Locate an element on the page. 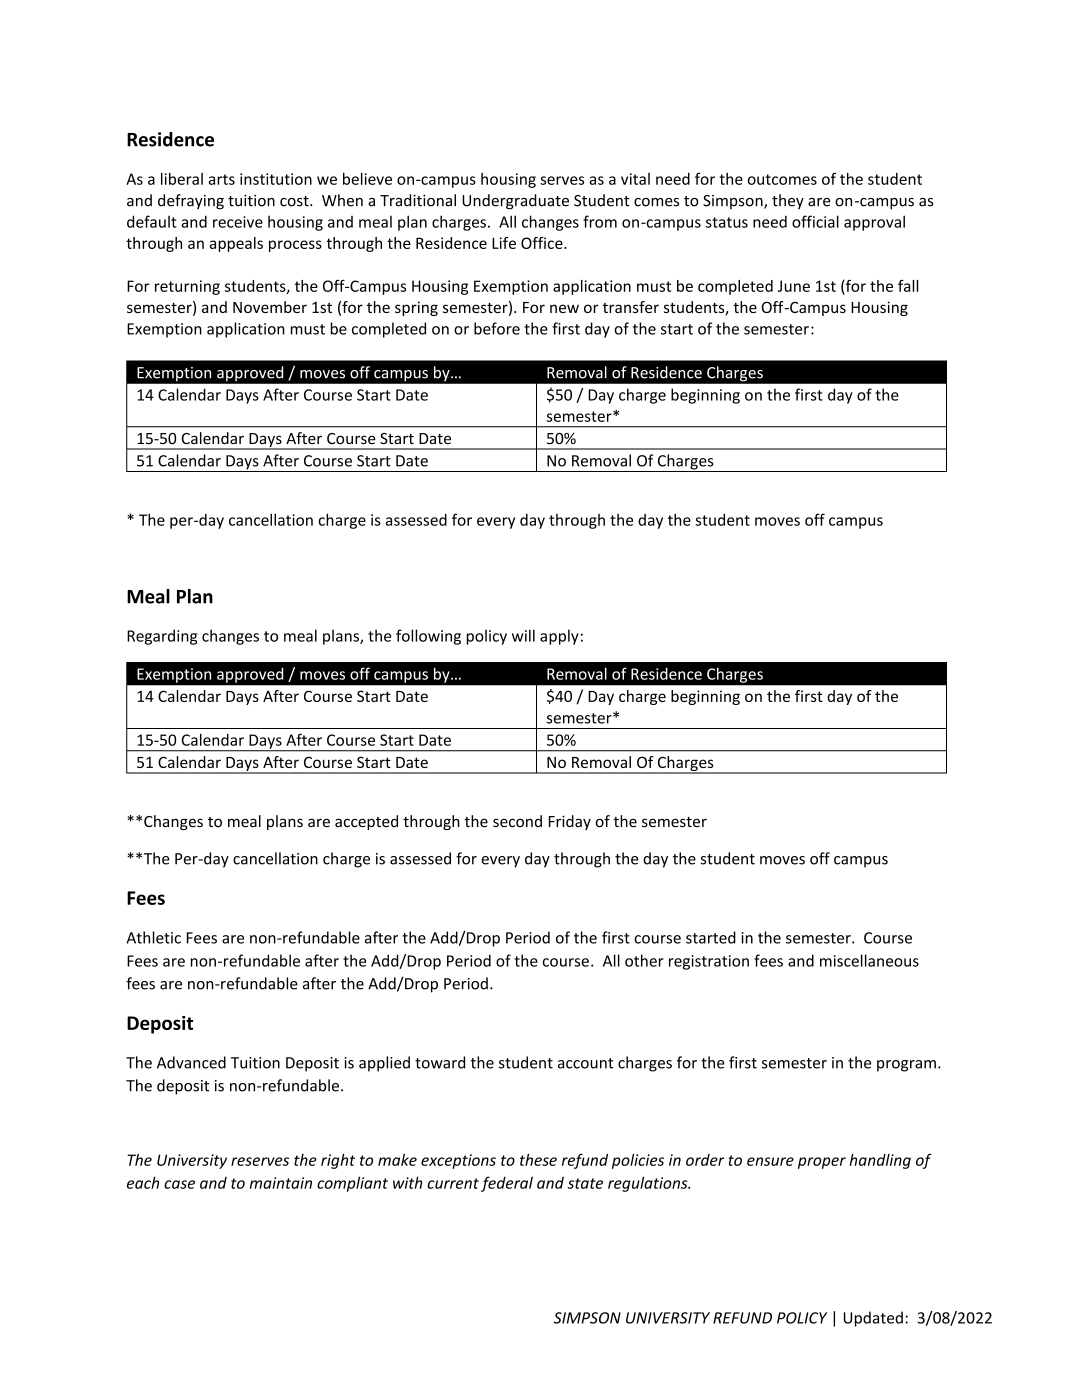 The width and height of the page is (1073, 1388). official is located at coordinates (815, 221).
